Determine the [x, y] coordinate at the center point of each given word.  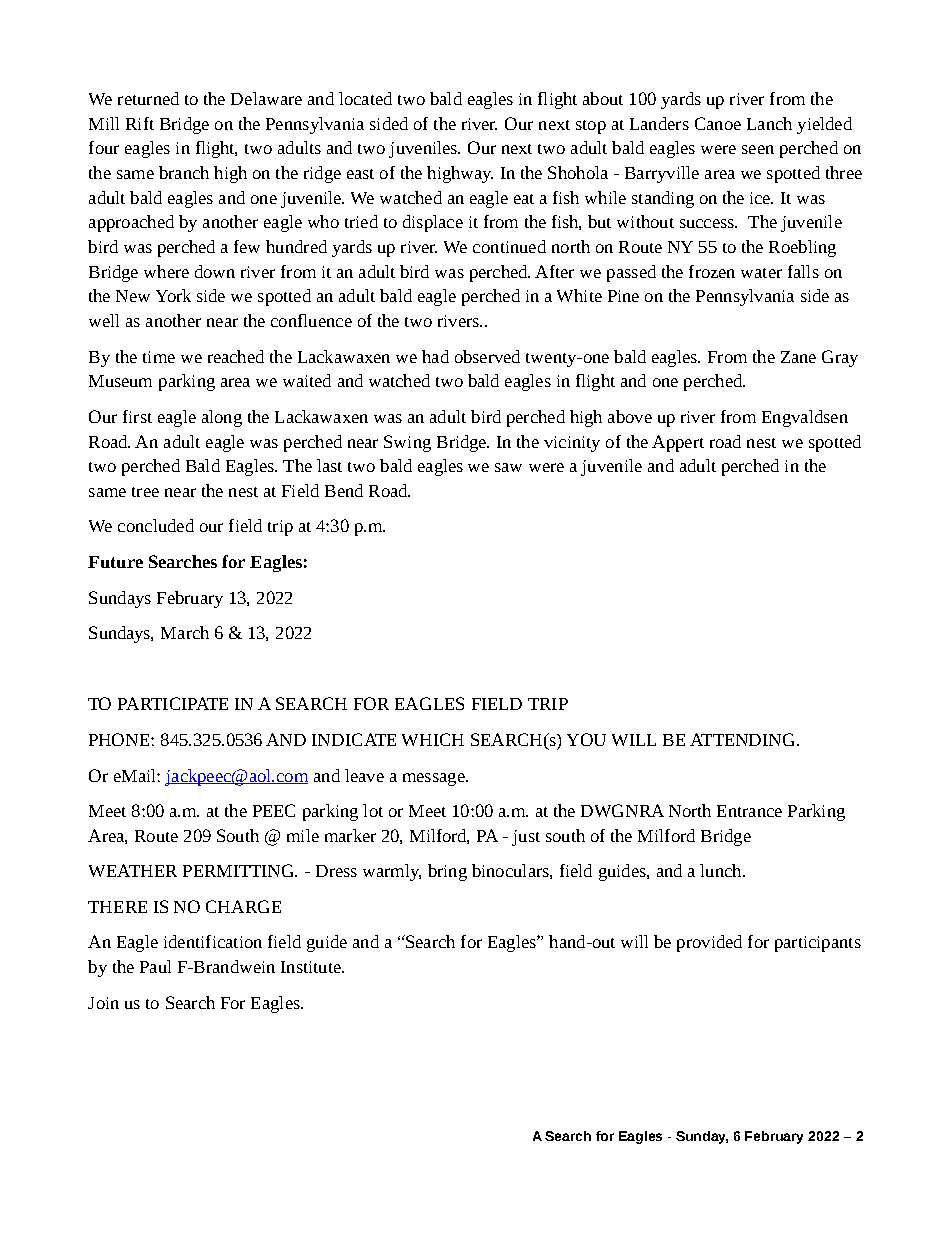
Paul [155, 966]
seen [758, 149]
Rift [140, 123]
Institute [312, 967]
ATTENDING [742, 739]
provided [709, 943]
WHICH [433, 739]
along [222, 418]
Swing [407, 443]
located [365, 98]
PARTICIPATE [173, 703]
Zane [798, 357]
